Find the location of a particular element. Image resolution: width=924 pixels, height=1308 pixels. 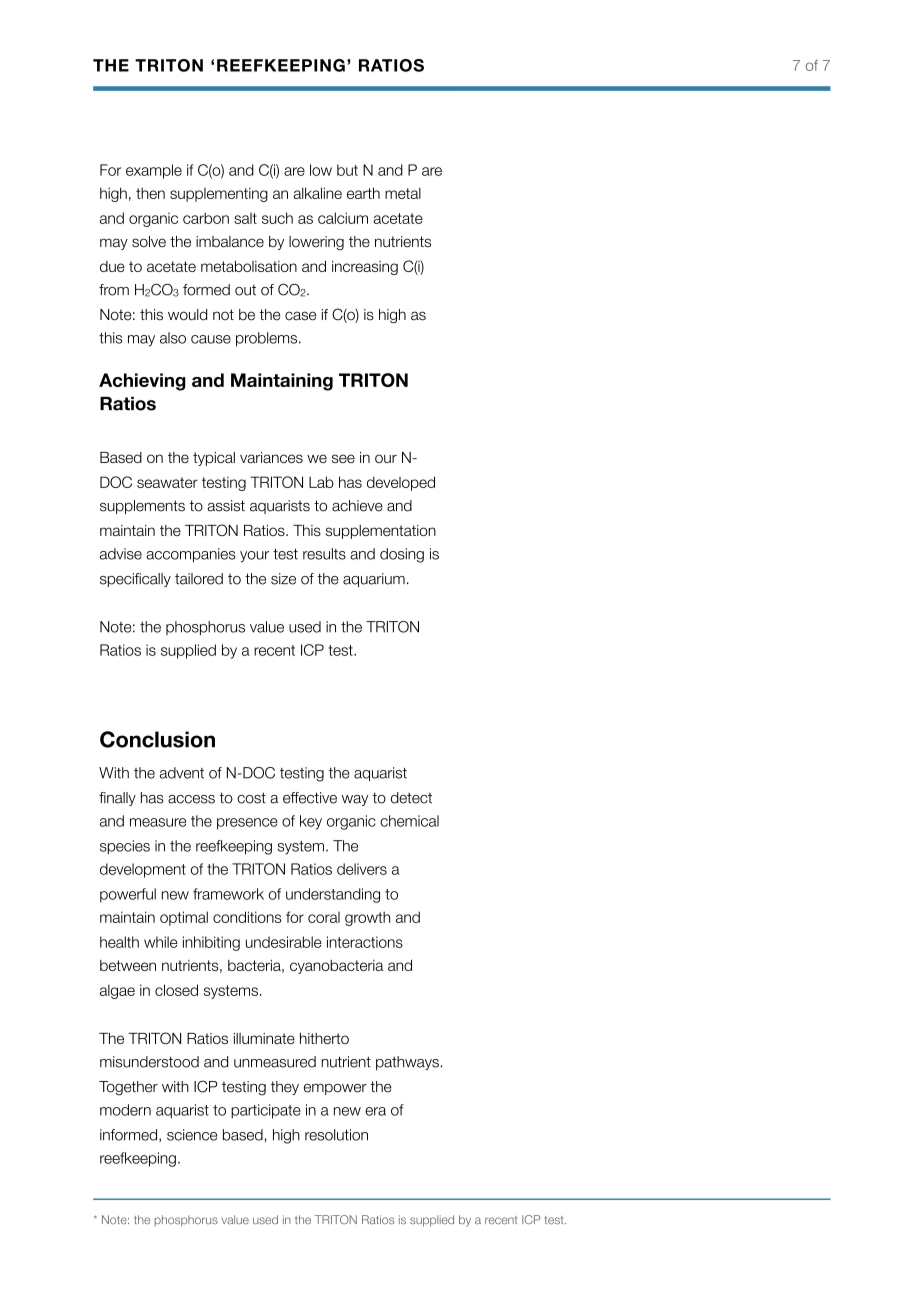

then is located at coordinates (150, 193).
